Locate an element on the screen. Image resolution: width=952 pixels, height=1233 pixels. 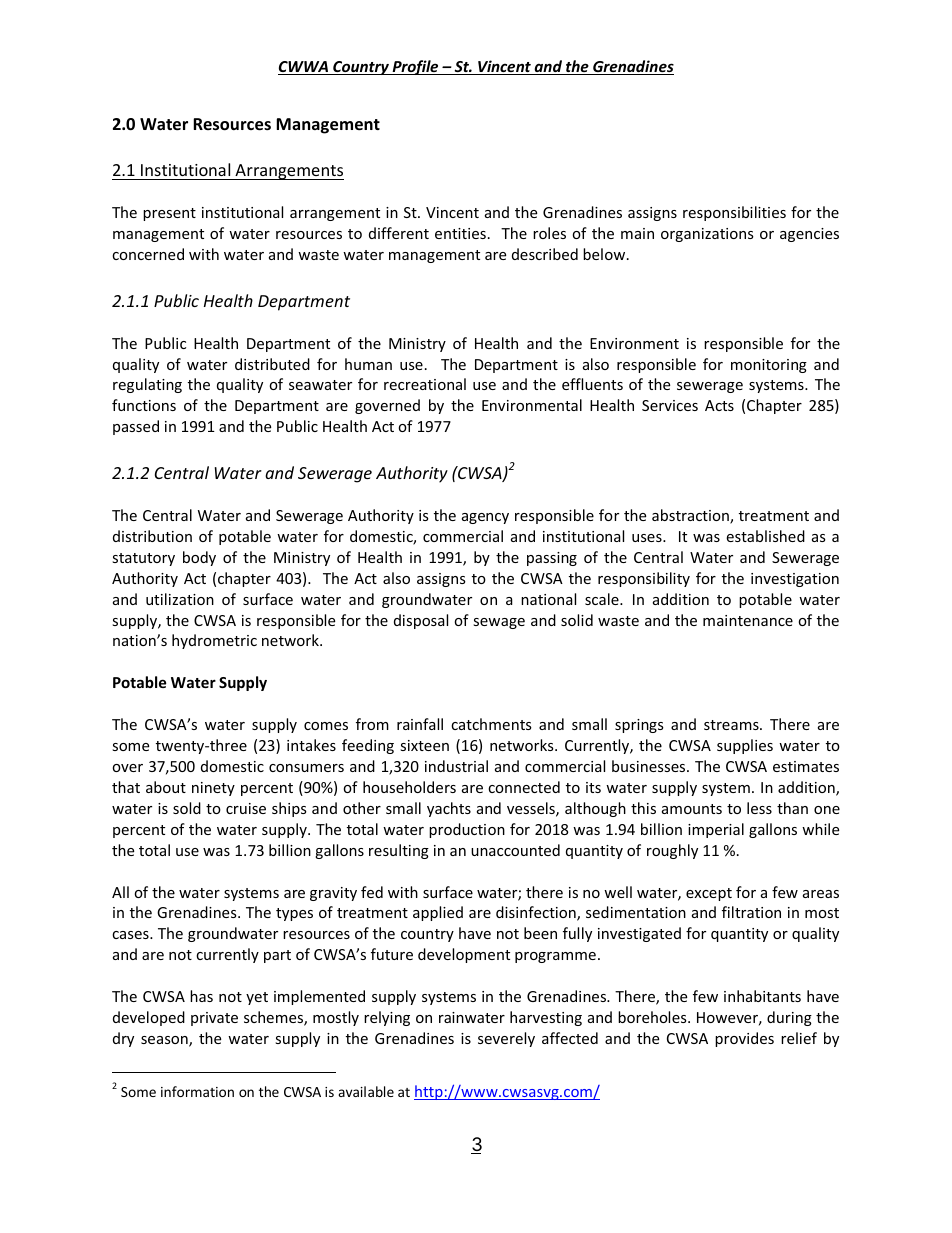
investigation is located at coordinates (795, 580).
